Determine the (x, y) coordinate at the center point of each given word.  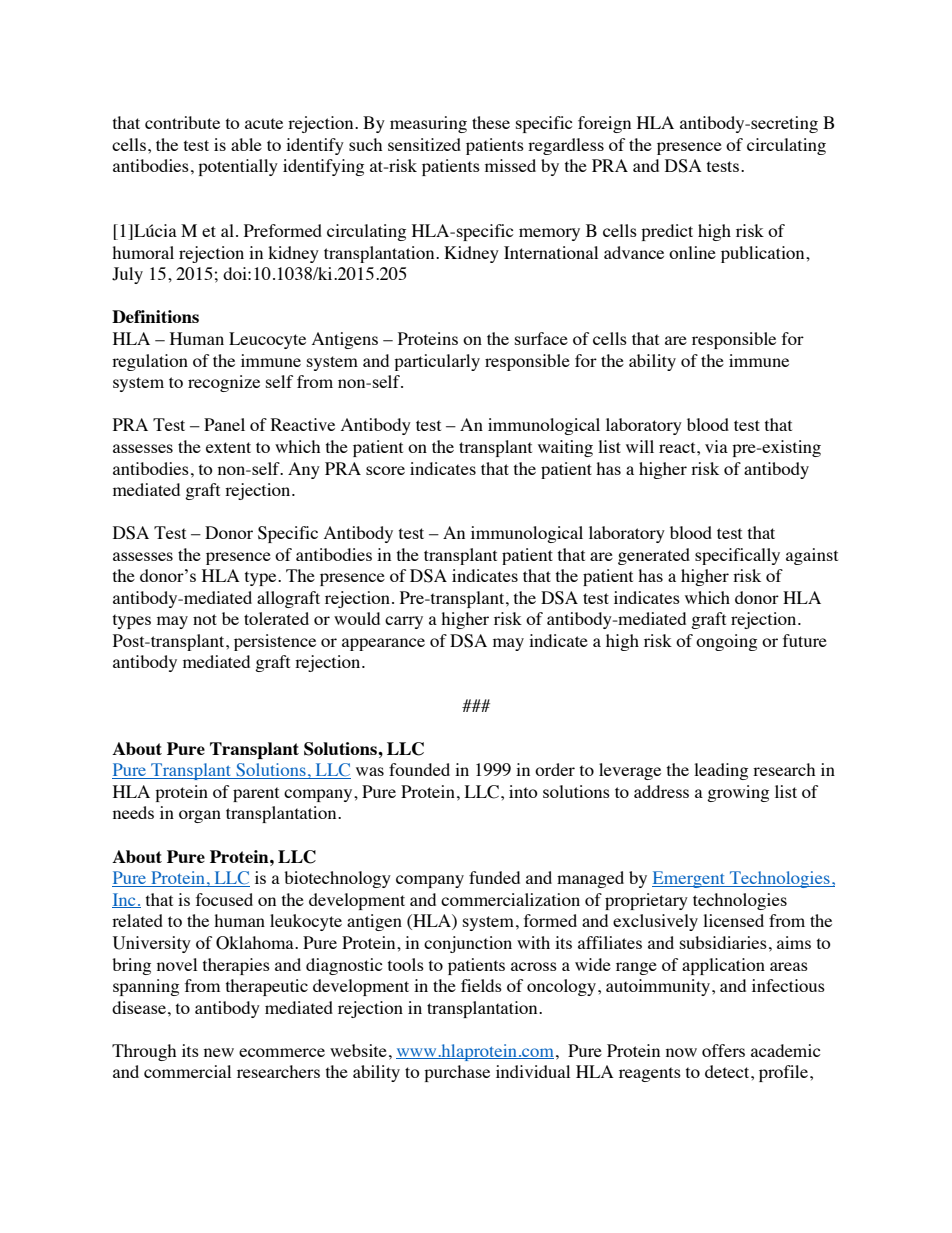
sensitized (424, 144)
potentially (238, 167)
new (219, 1052)
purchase (457, 1073)
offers (723, 1050)
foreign (604, 124)
